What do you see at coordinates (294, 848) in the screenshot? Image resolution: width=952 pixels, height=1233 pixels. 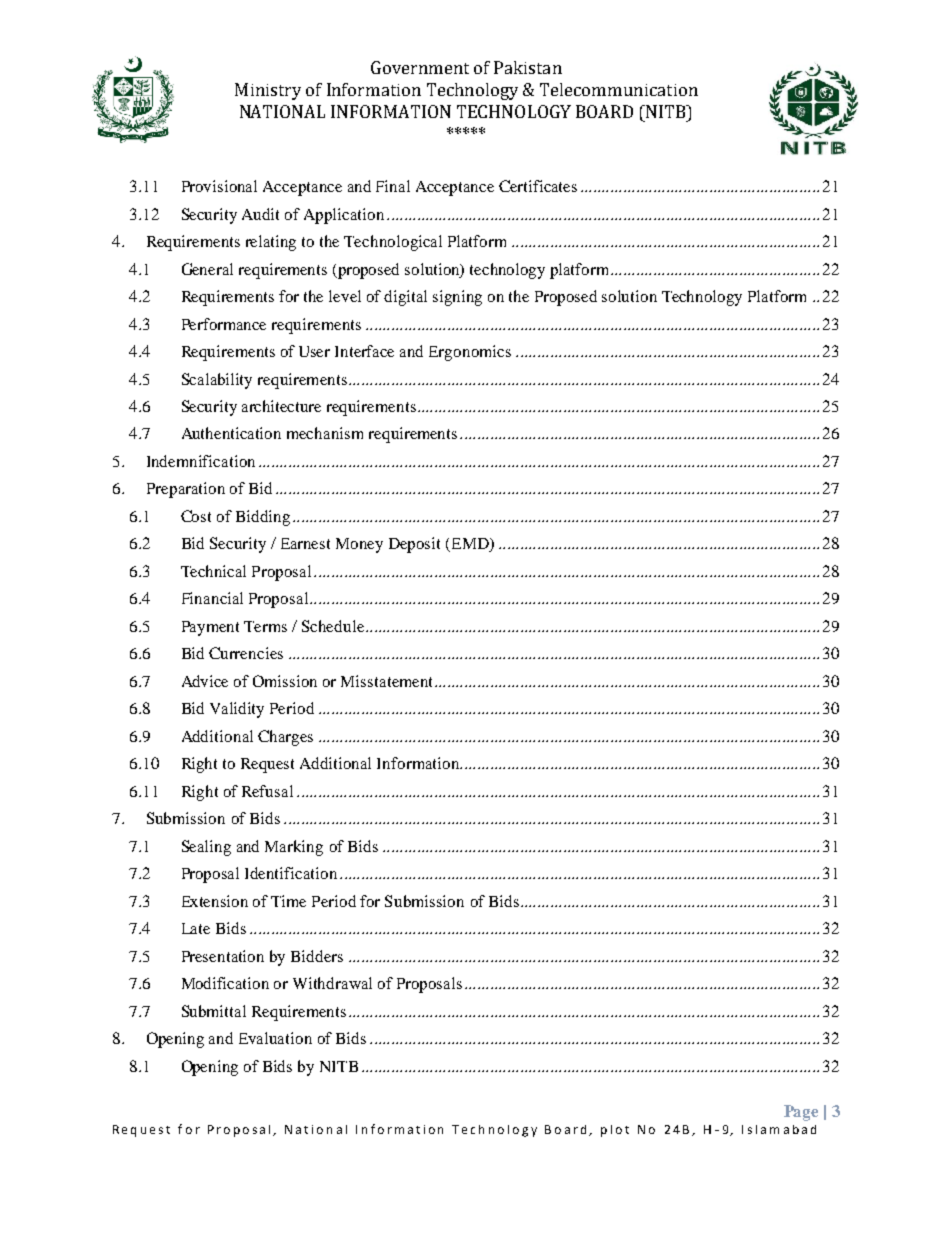 I see `Marking` at bounding box center [294, 848].
